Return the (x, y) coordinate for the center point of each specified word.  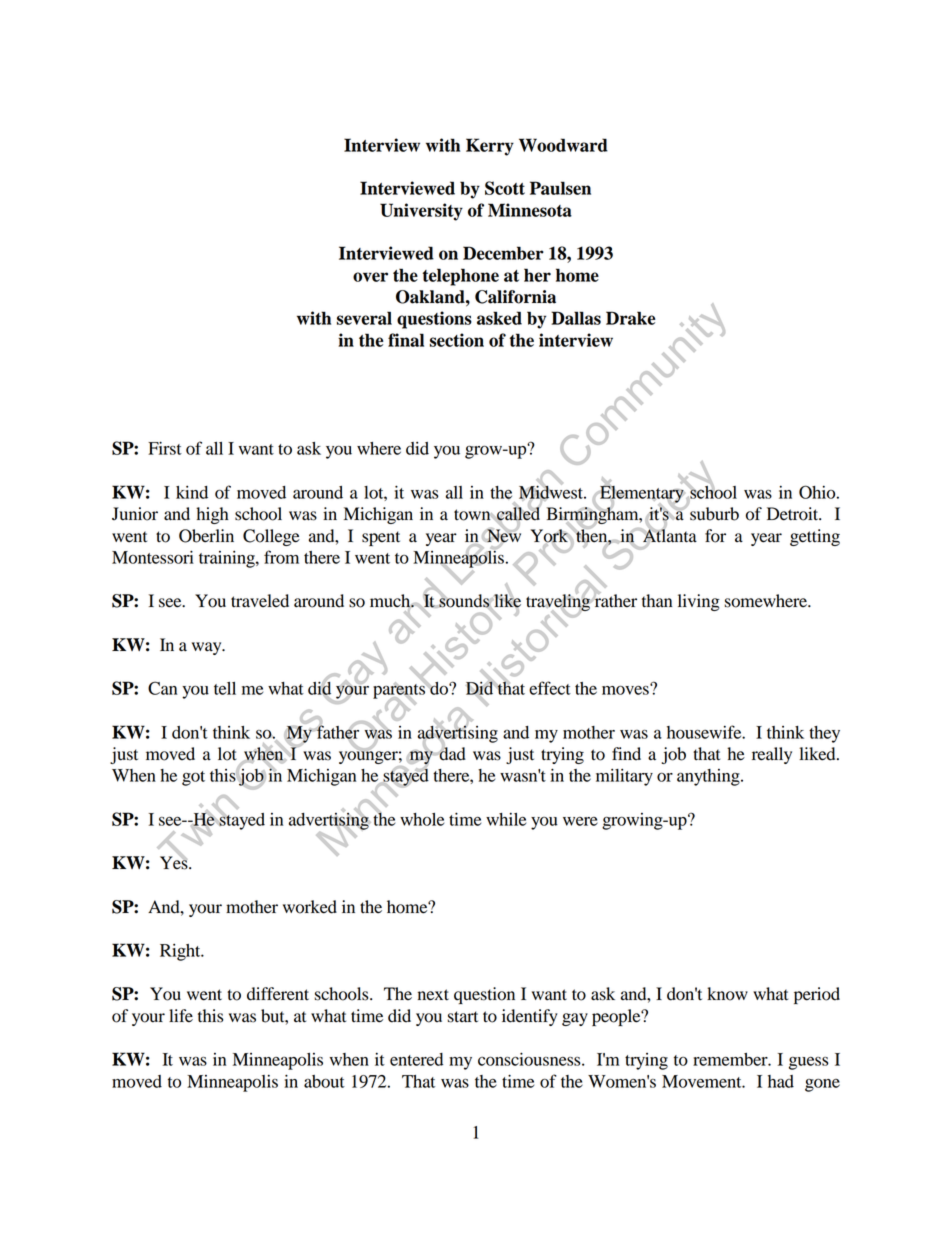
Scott (505, 188)
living (699, 602)
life (181, 1016)
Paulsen (560, 188)
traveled (260, 601)
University (421, 212)
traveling (559, 603)
